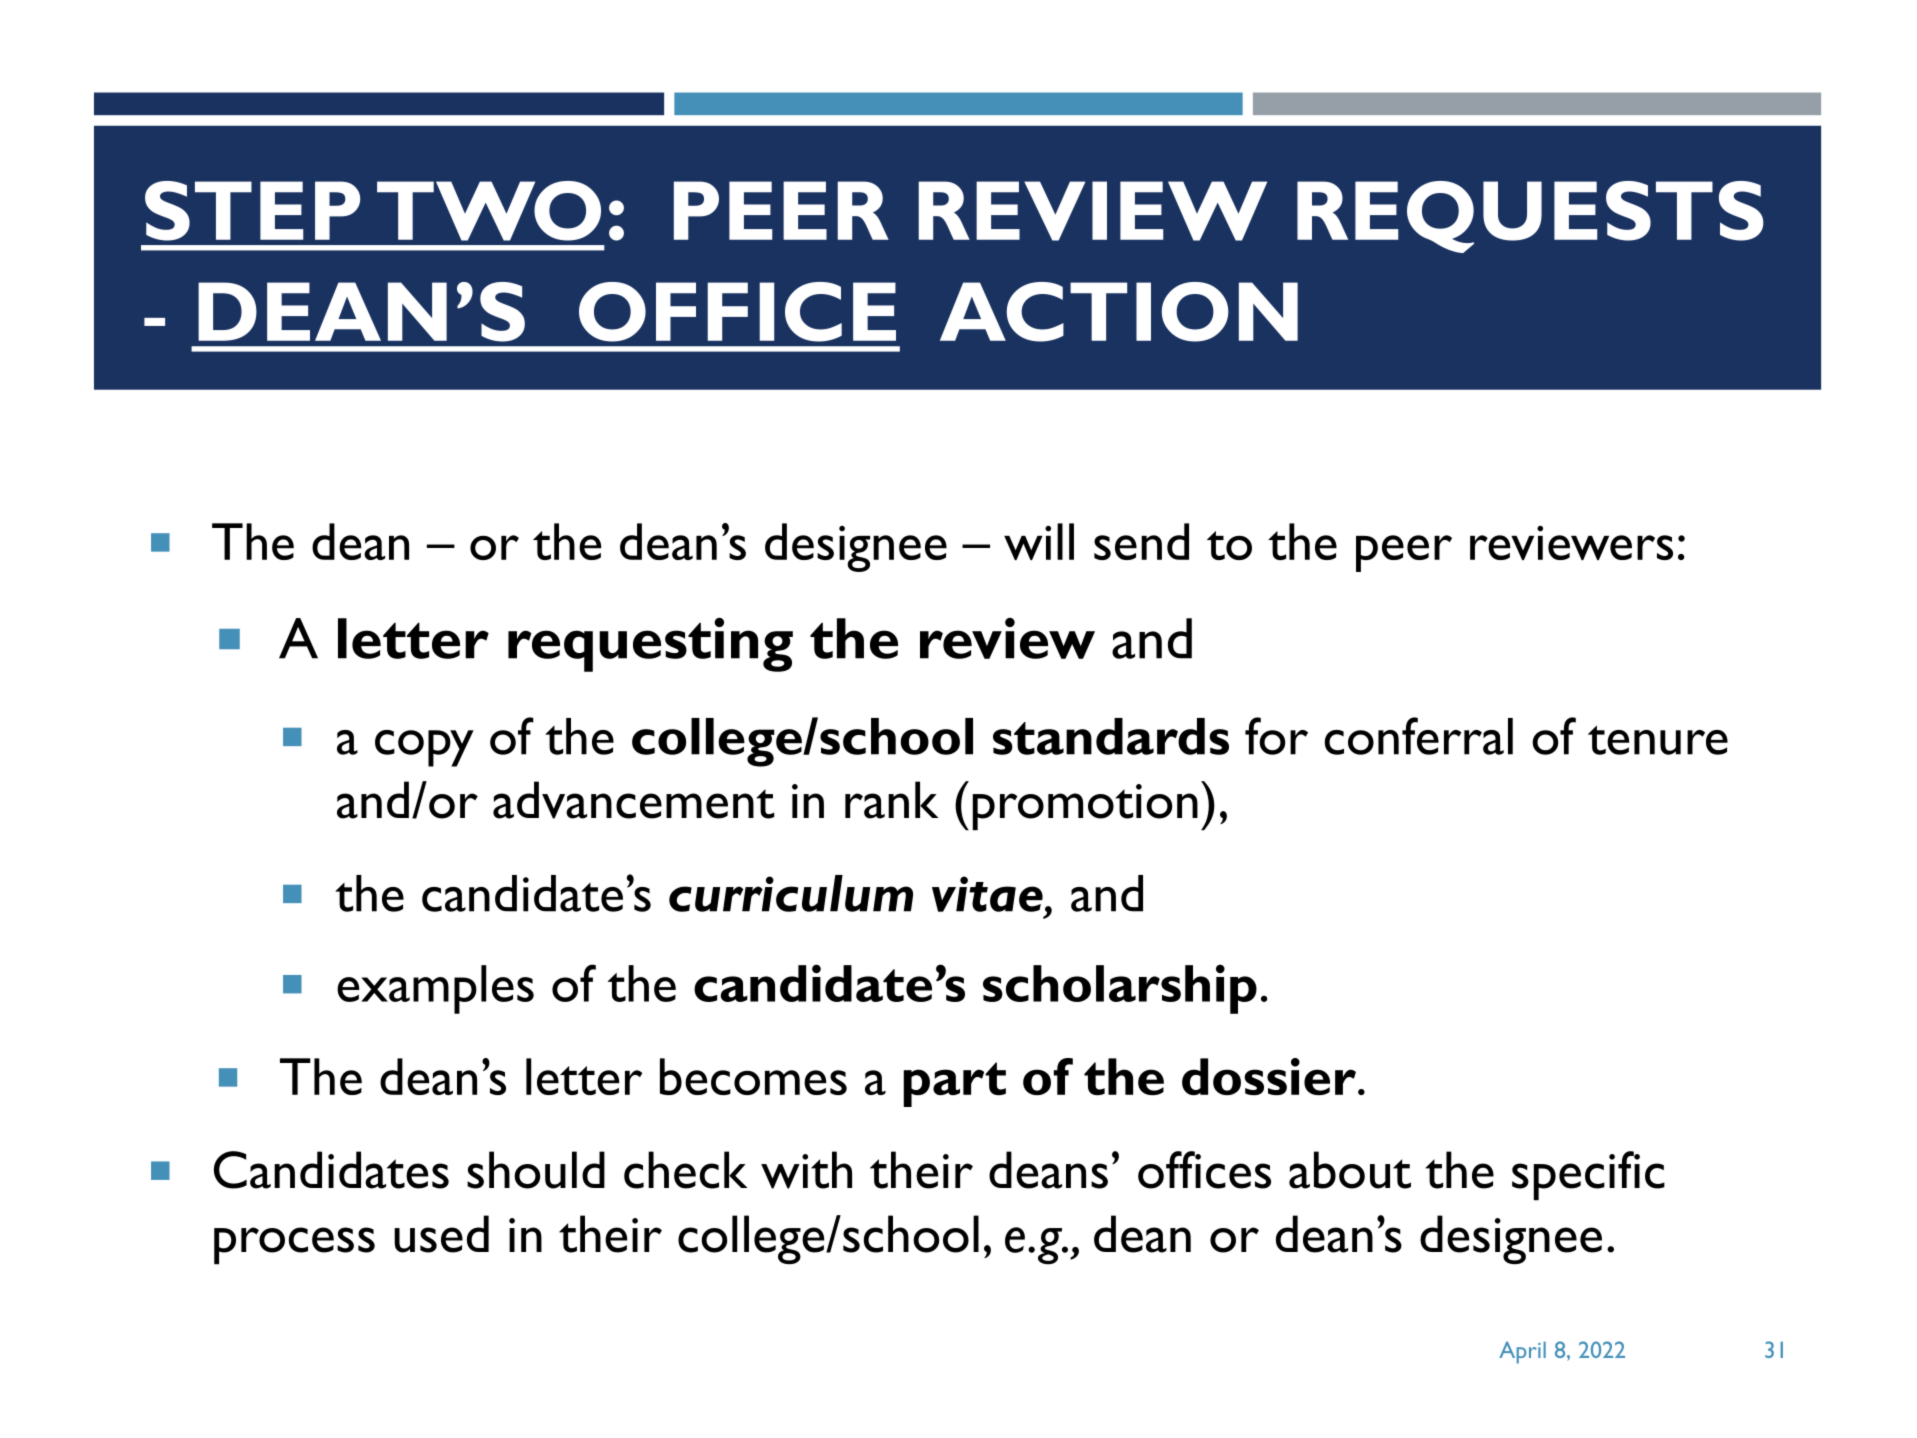 This image has width=1917, height=1438. I want to click on REQUESTS, so click(1530, 217).
